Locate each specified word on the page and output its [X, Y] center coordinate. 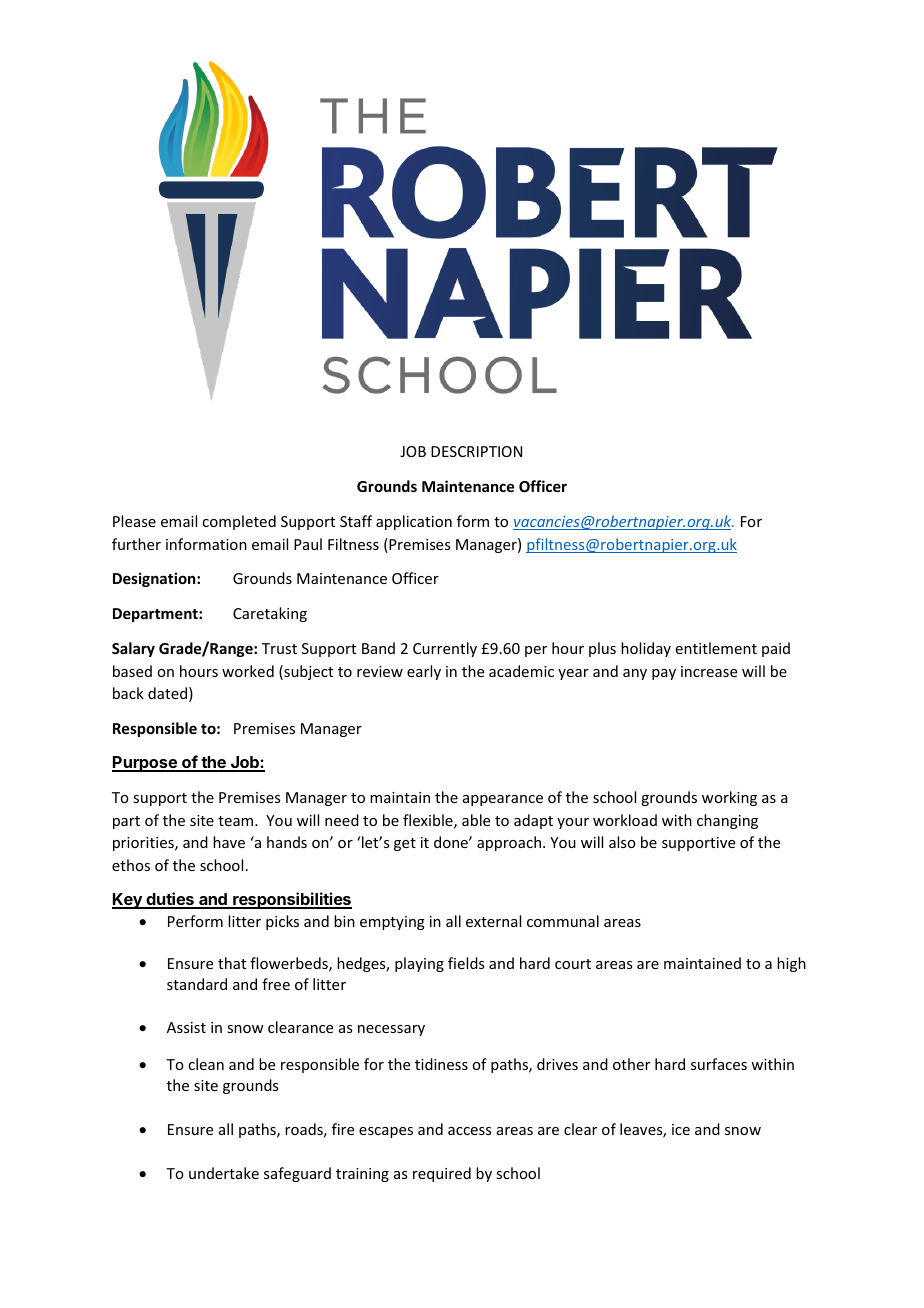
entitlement [716, 648]
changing [727, 821]
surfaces [719, 1064]
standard [197, 984]
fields [466, 963]
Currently [445, 649]
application [414, 522]
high [791, 964]
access [469, 1131]
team [237, 821]
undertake [224, 1173]
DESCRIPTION [476, 451]
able [476, 820]
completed [239, 522]
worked [248, 671]
